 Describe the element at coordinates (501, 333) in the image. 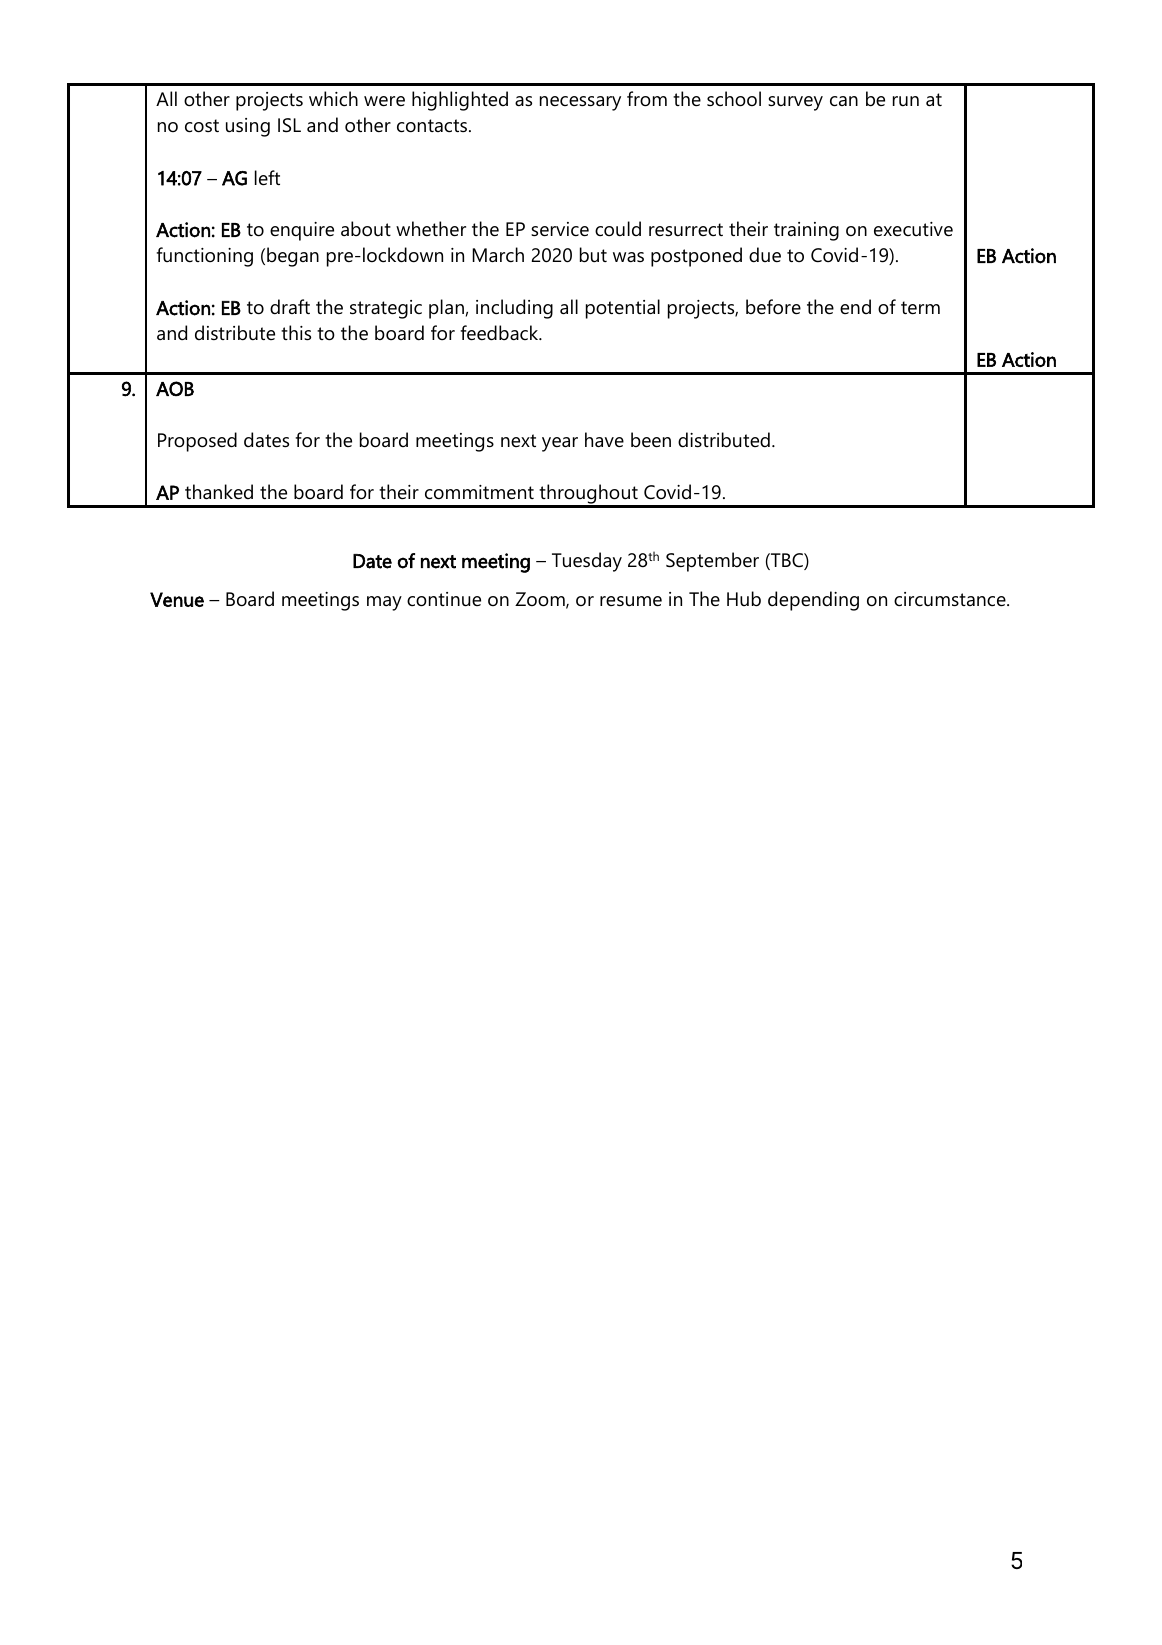

I see `feedback` at that location.
